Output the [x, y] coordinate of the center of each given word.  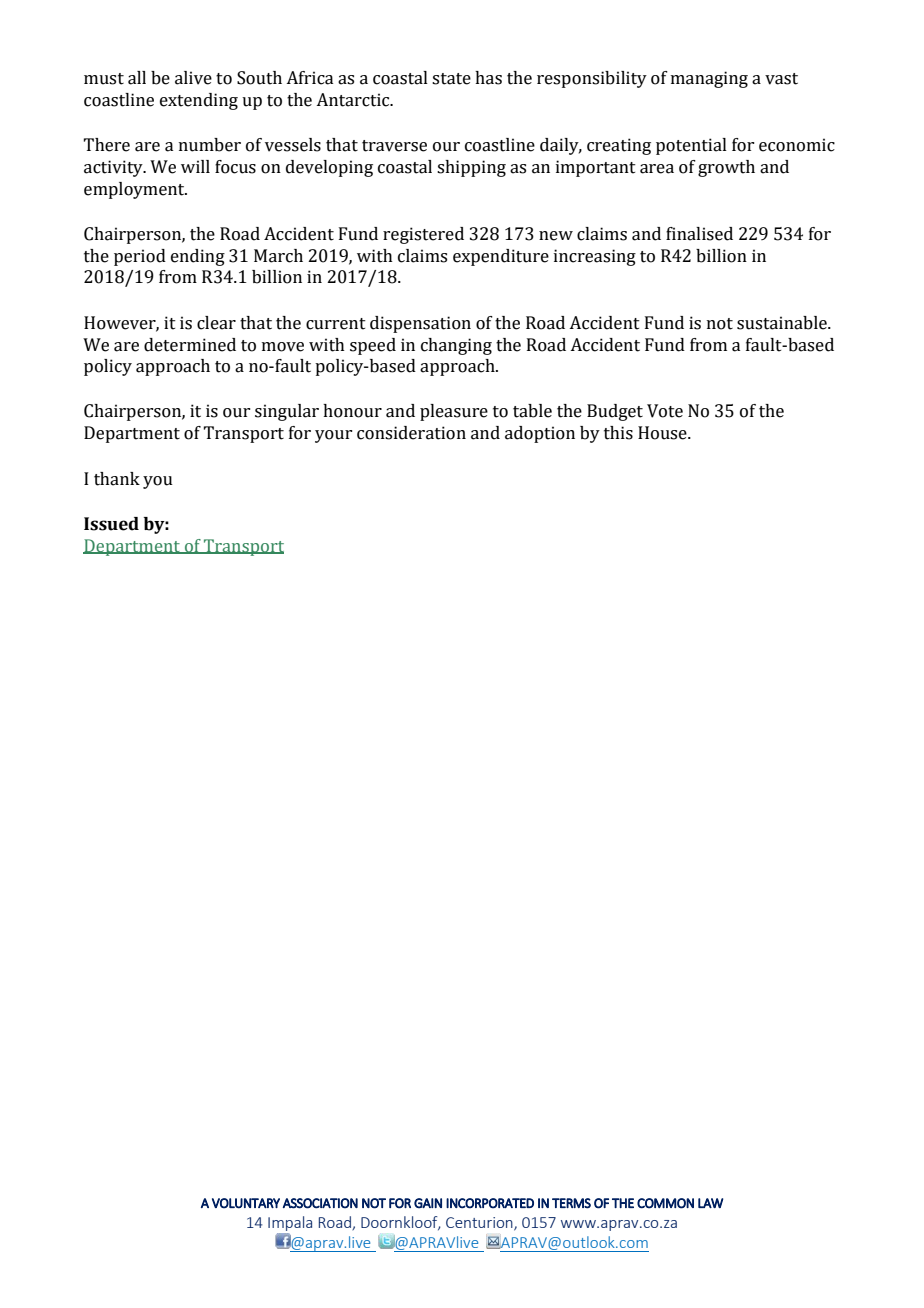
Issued [111, 524]
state [451, 79]
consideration [411, 433]
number [210, 145]
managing [709, 79]
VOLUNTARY [246, 1203]
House [663, 433]
